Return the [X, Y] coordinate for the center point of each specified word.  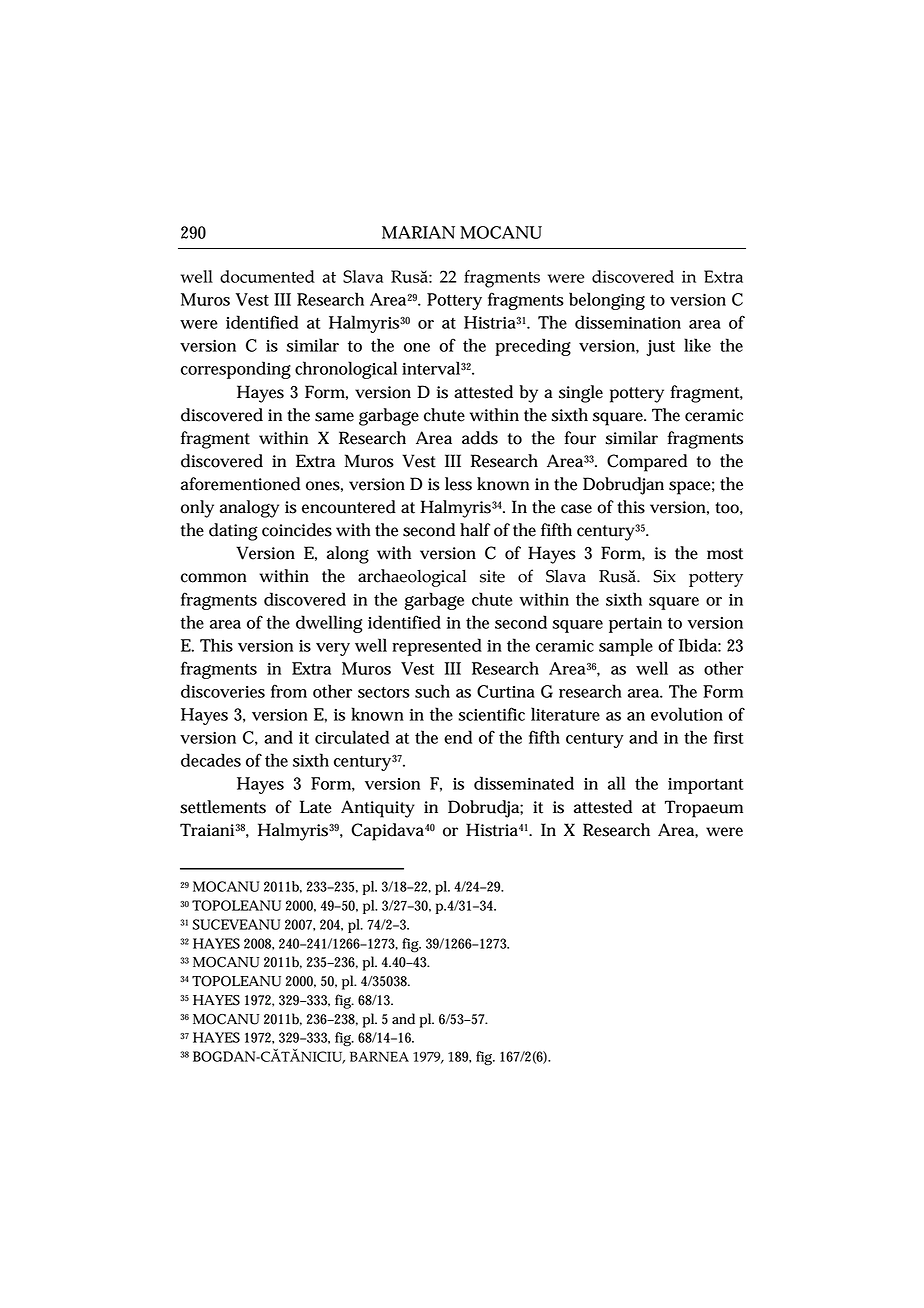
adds [480, 438]
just [660, 347]
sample [626, 647]
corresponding [236, 370]
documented [267, 276]
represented [437, 647]
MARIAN [418, 232]
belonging [607, 301]
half [475, 530]
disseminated [524, 783]
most [725, 554]
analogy [249, 509]
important [705, 786]
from [289, 691]
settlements [223, 807]
